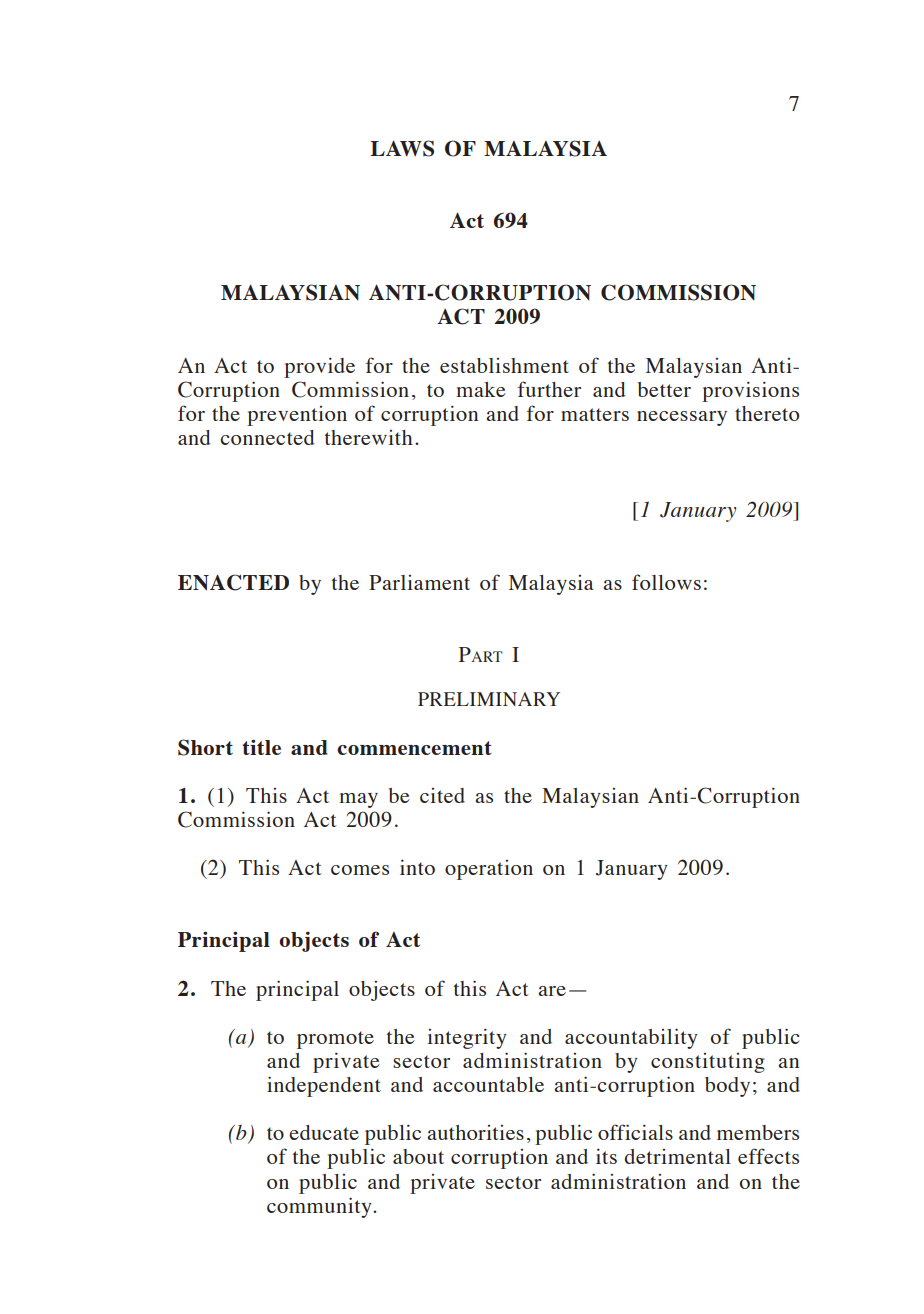 The image size is (924, 1314). Describe the element at coordinates (489, 870) in the image. I see `operation` at that location.
